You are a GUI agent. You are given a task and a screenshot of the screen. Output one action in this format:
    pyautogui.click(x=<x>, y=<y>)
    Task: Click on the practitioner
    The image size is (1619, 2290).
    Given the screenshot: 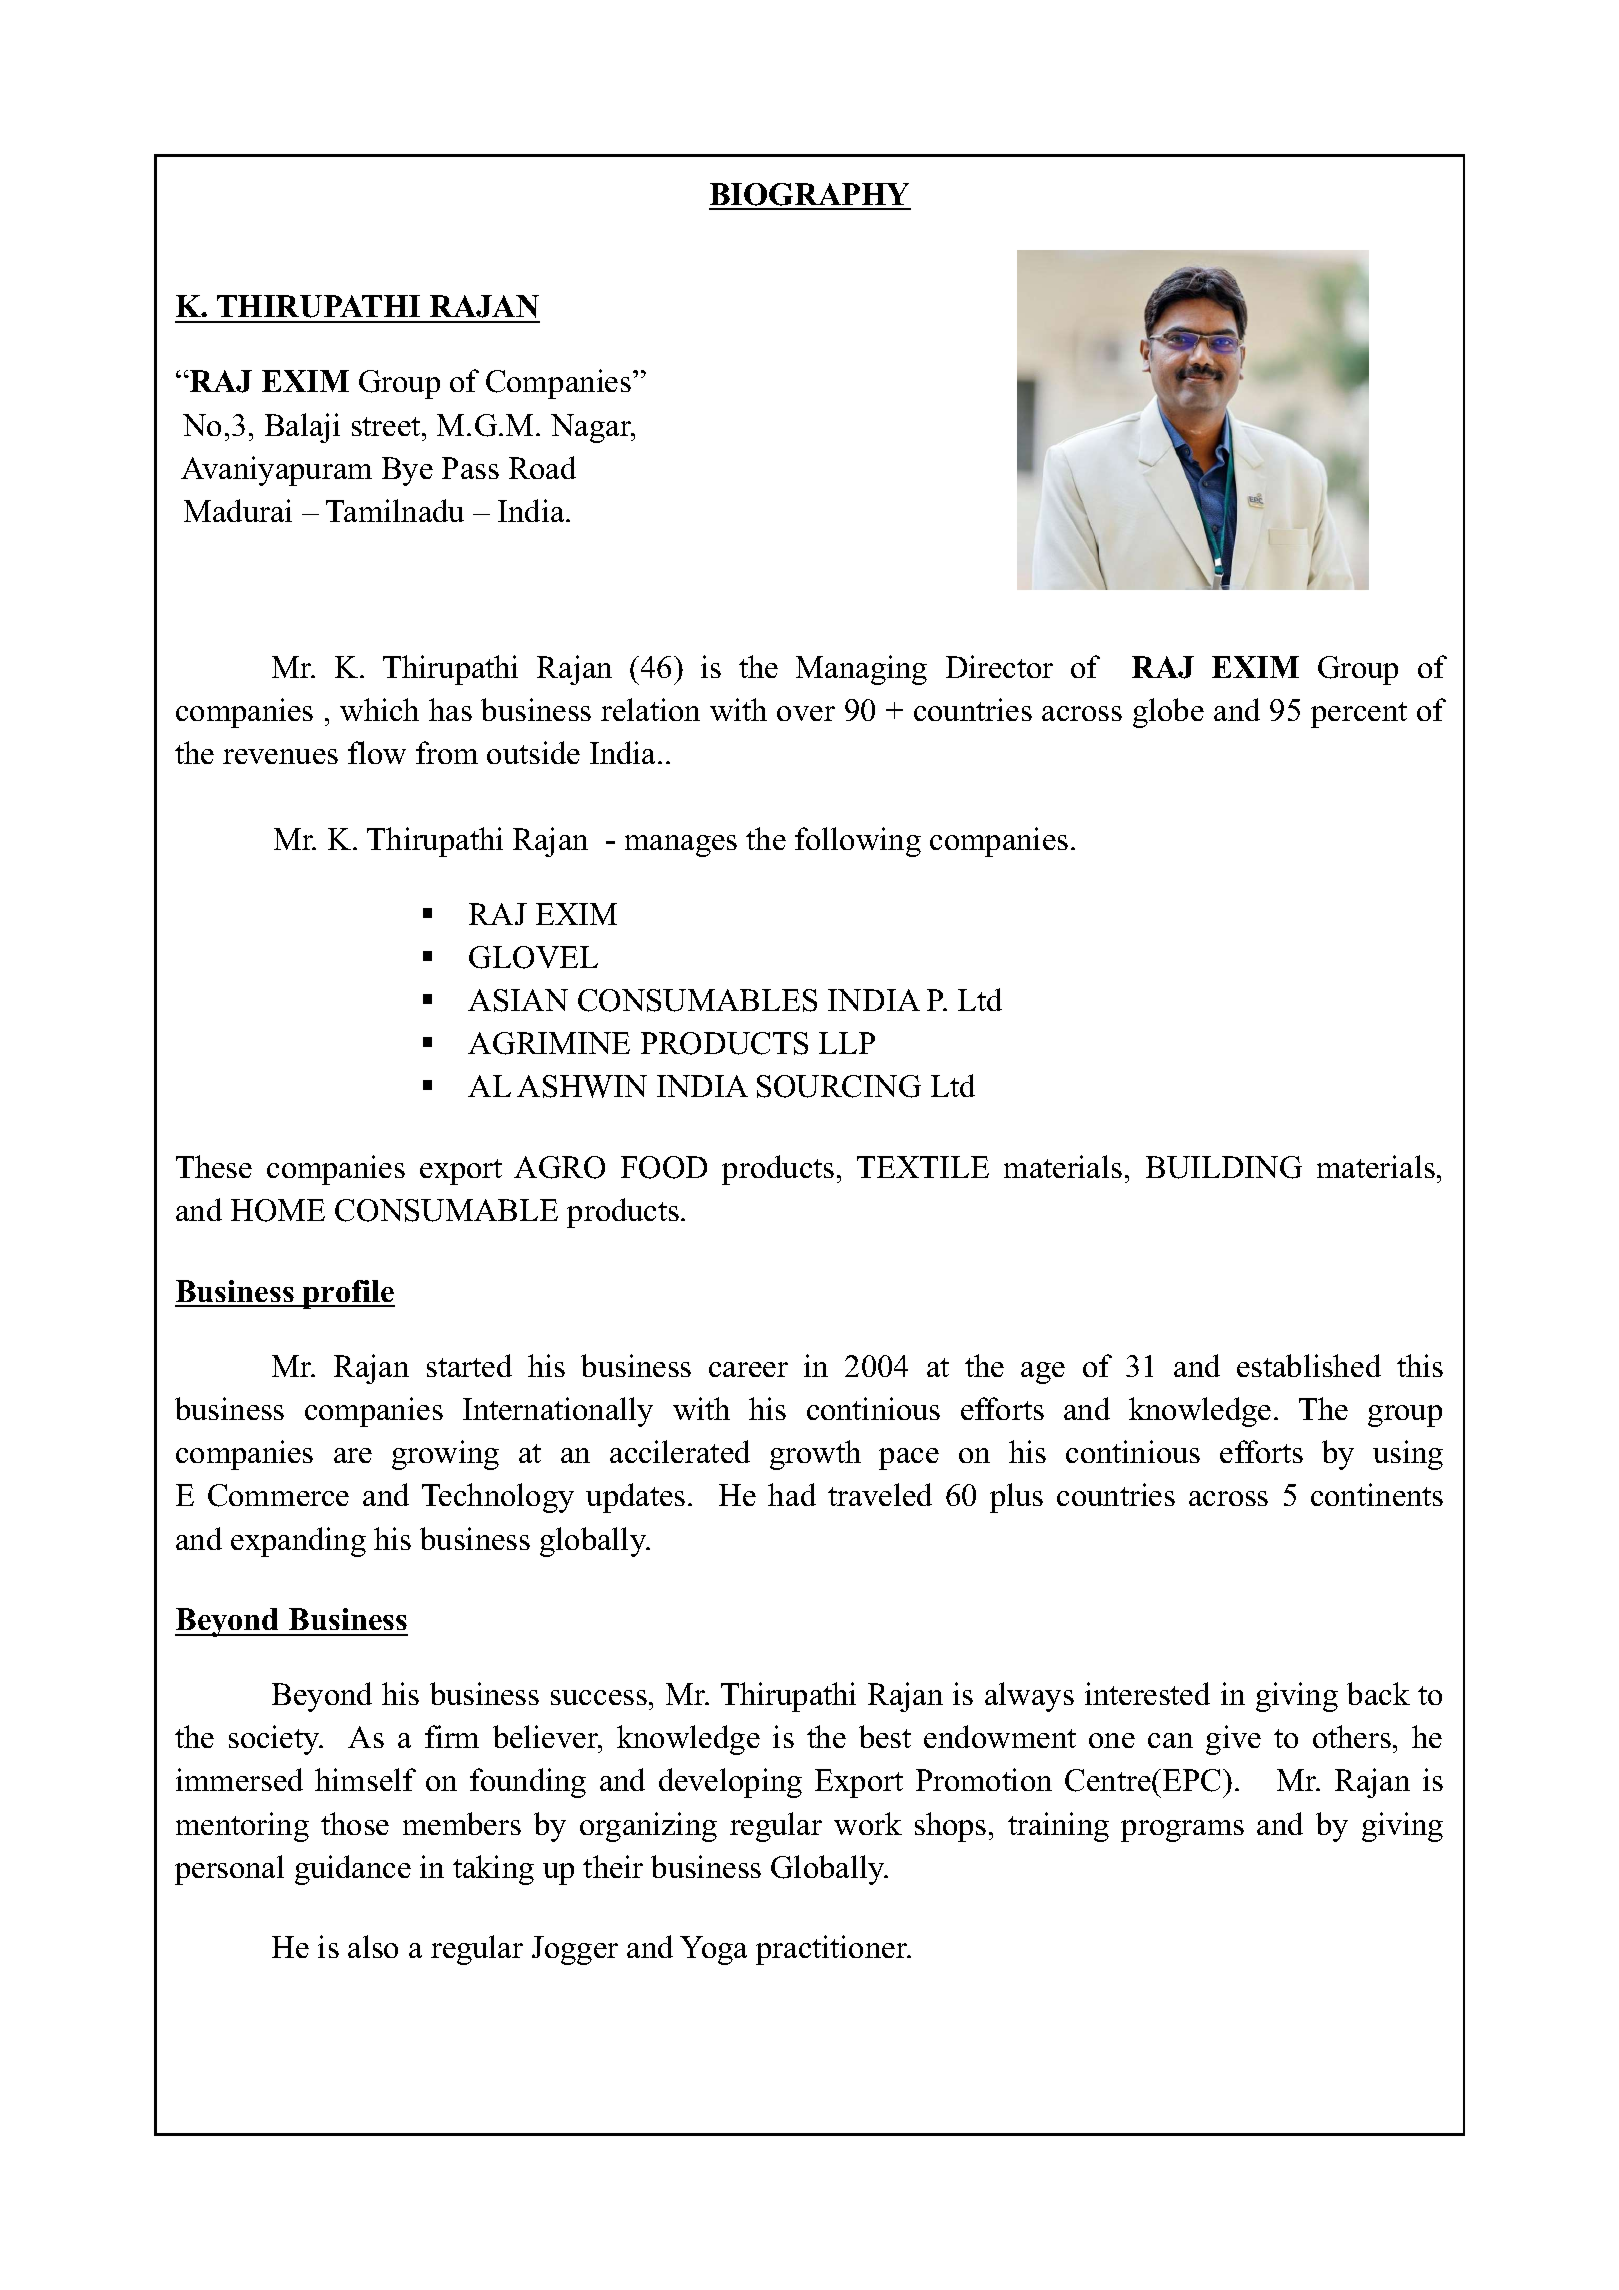 What is the action you would take?
    pyautogui.click(x=833, y=1950)
